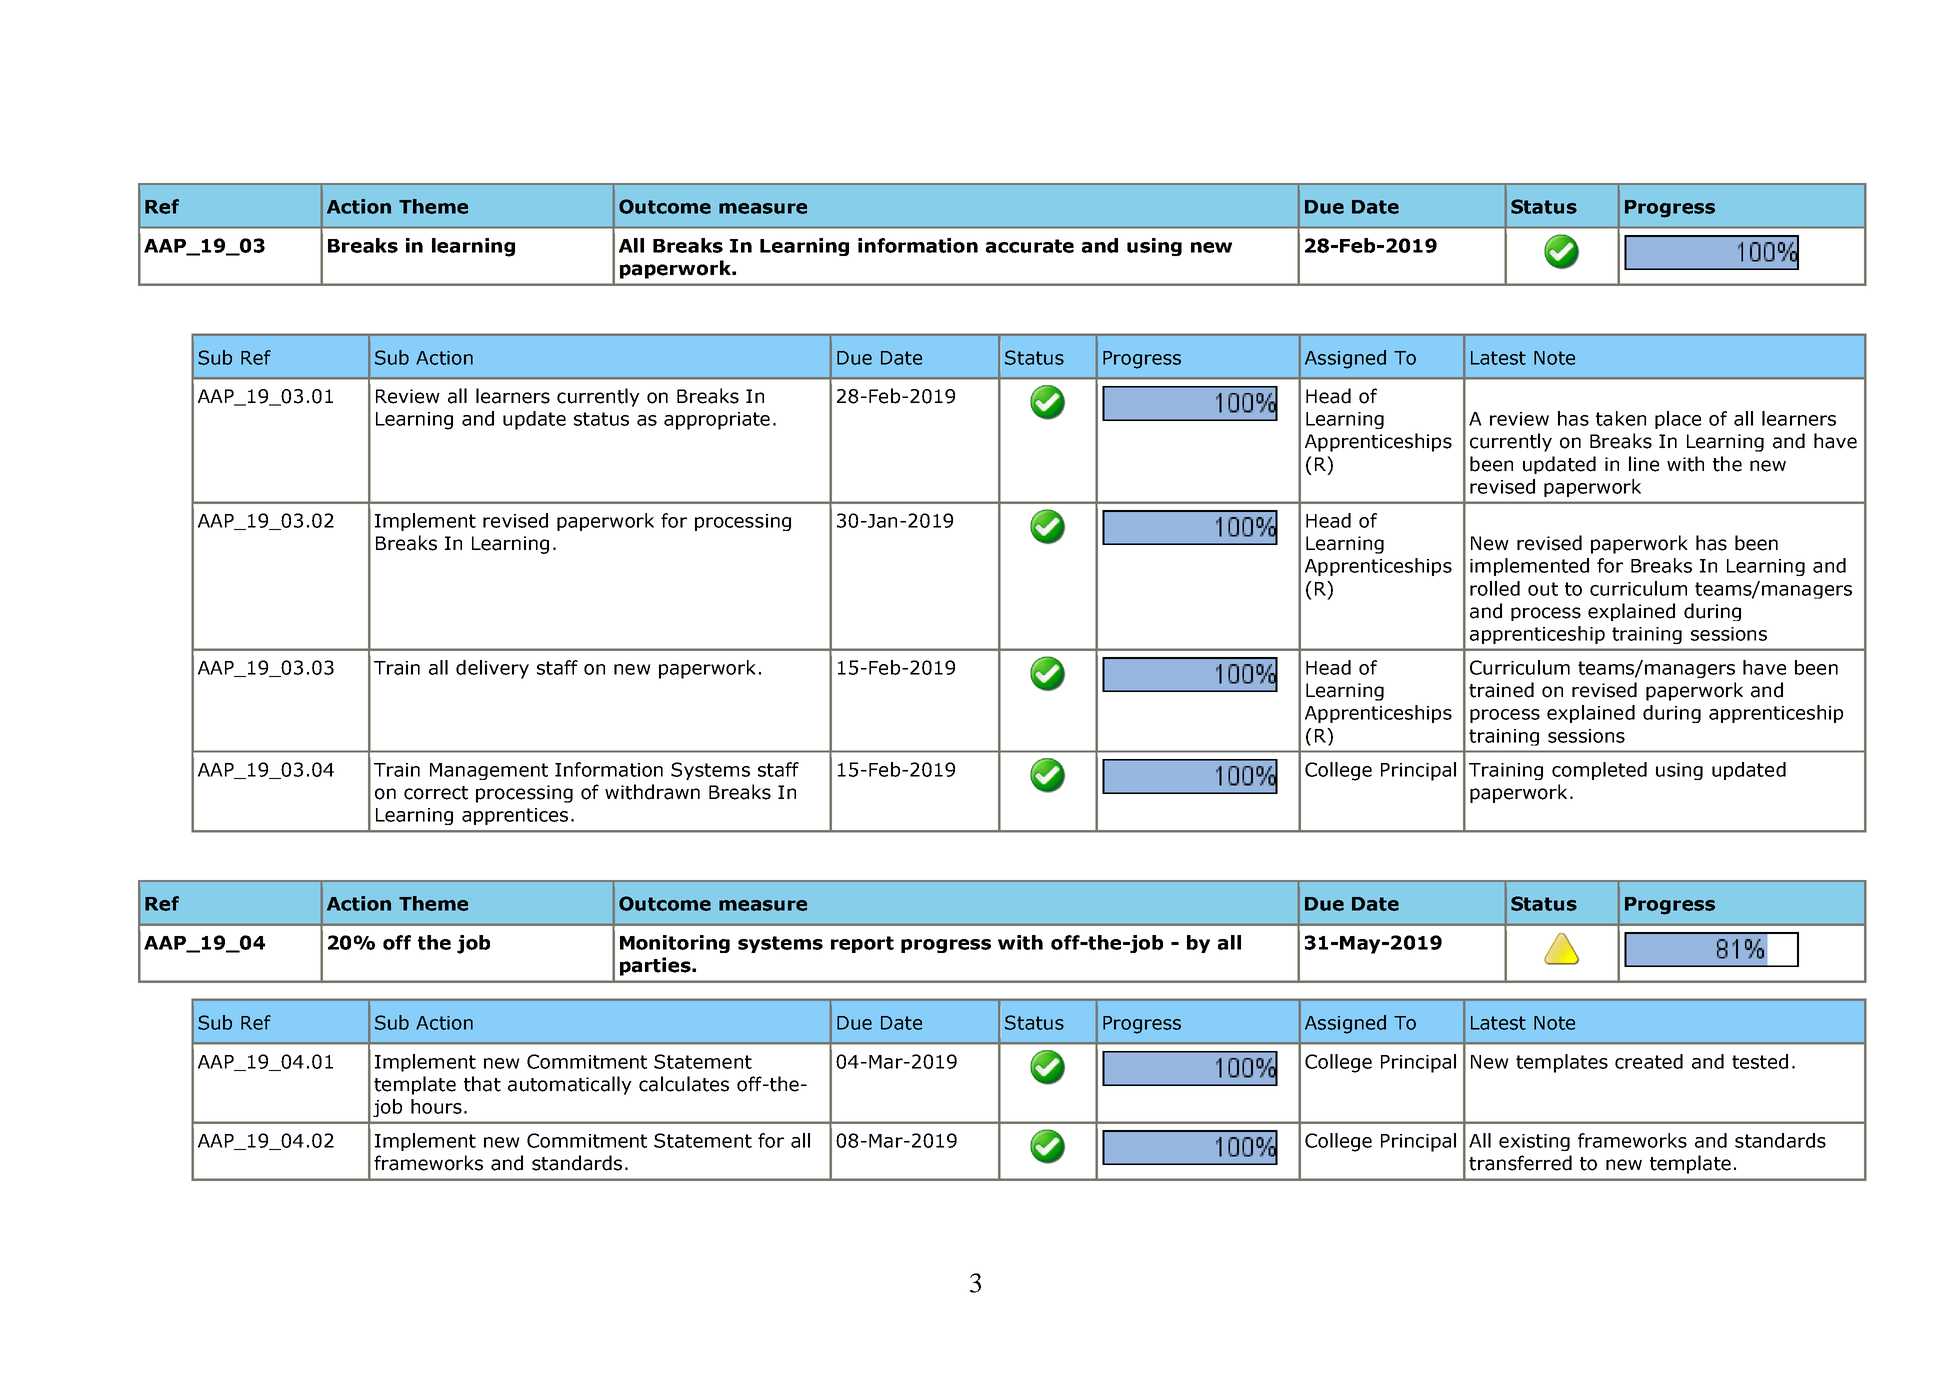 The height and width of the page is (1381, 1952). Describe the element at coordinates (717, 421) in the page. I see `appropriate` at that location.
